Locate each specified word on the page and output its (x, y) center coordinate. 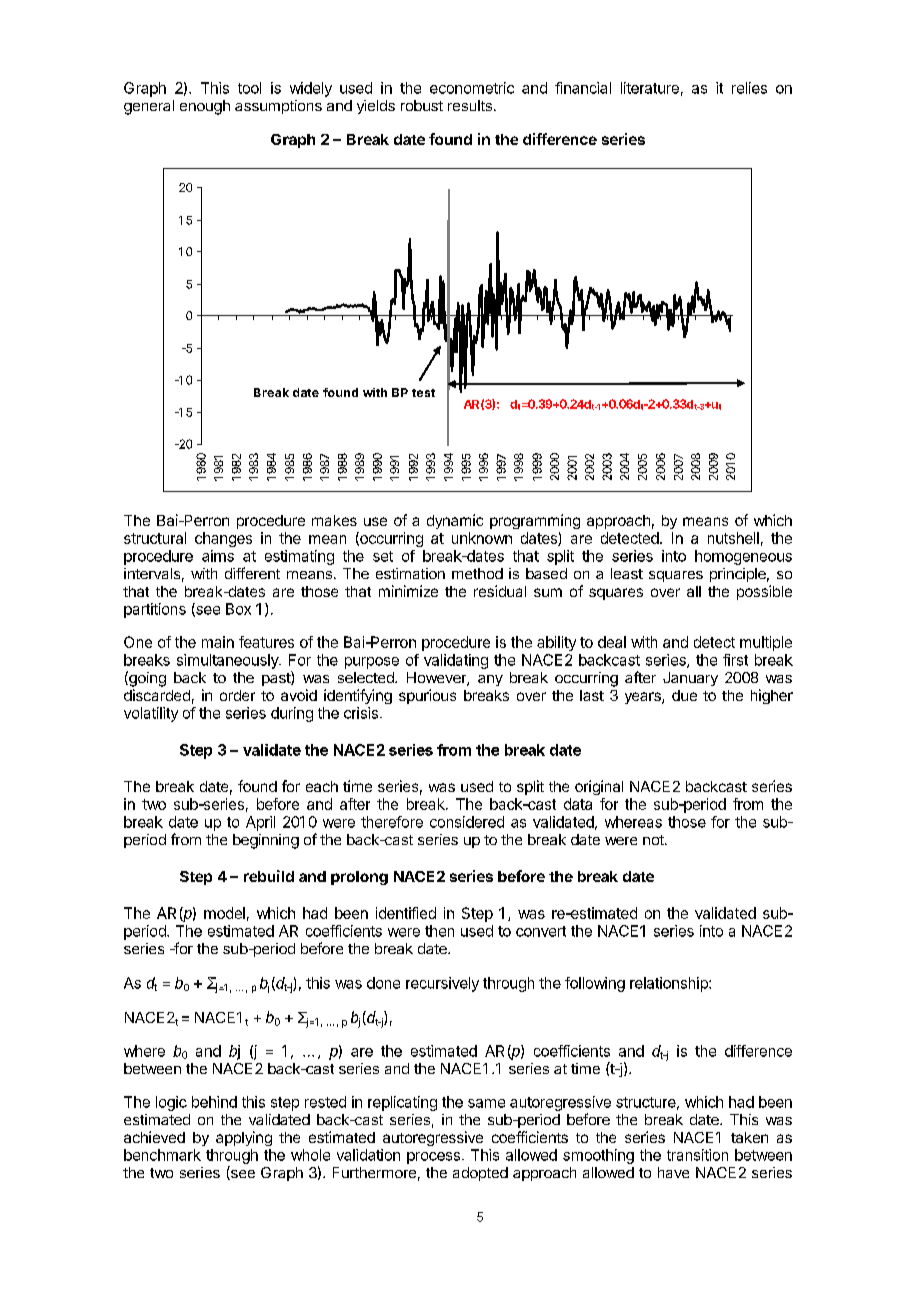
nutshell (733, 538)
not (654, 840)
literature (650, 88)
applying (244, 1138)
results (470, 105)
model (224, 913)
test (423, 393)
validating (456, 661)
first (735, 660)
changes (223, 539)
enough (205, 107)
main (218, 642)
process (433, 1158)
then (439, 931)
